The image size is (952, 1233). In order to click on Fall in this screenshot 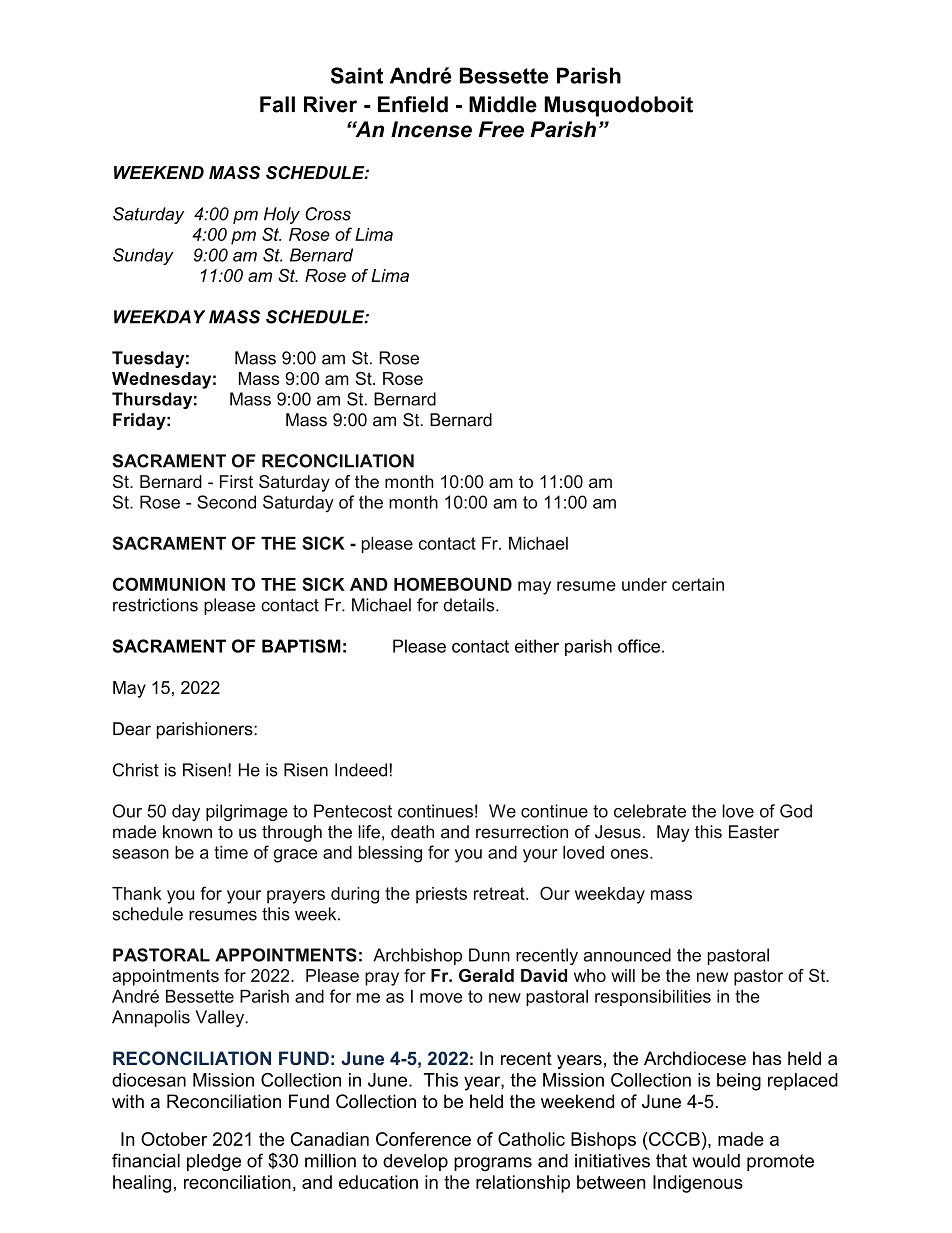, I will do `click(277, 104)`.
